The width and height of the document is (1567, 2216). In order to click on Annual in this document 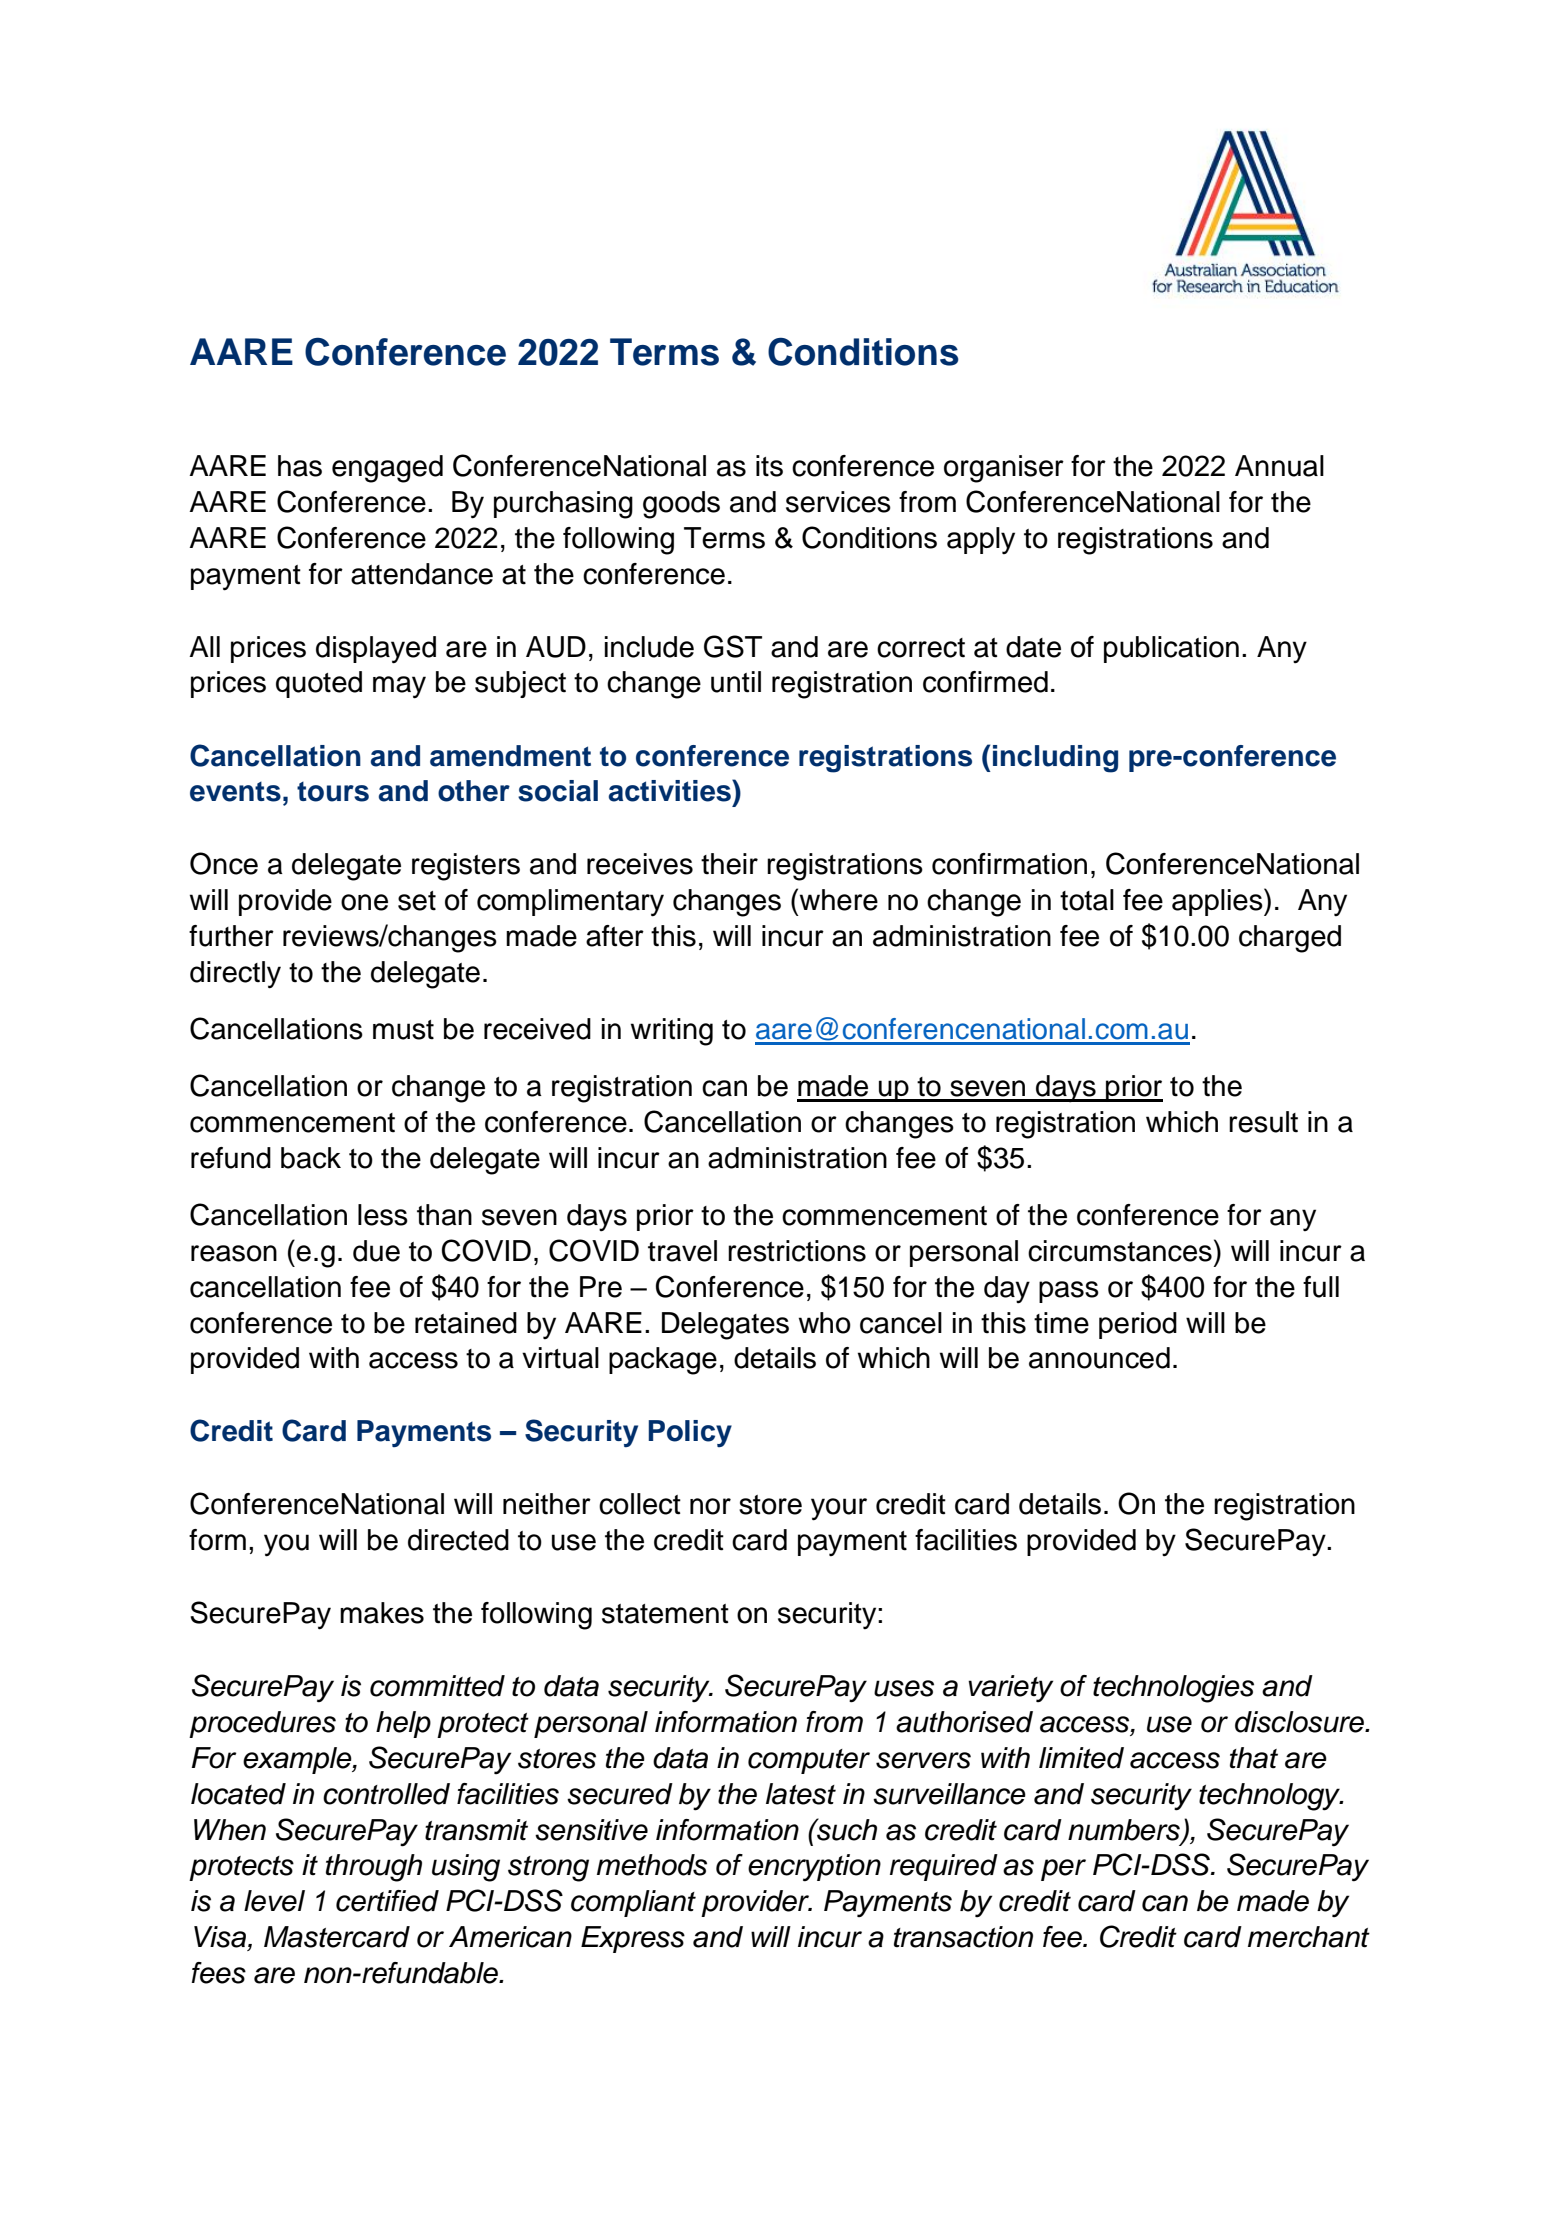, I will do `click(1279, 466)`.
